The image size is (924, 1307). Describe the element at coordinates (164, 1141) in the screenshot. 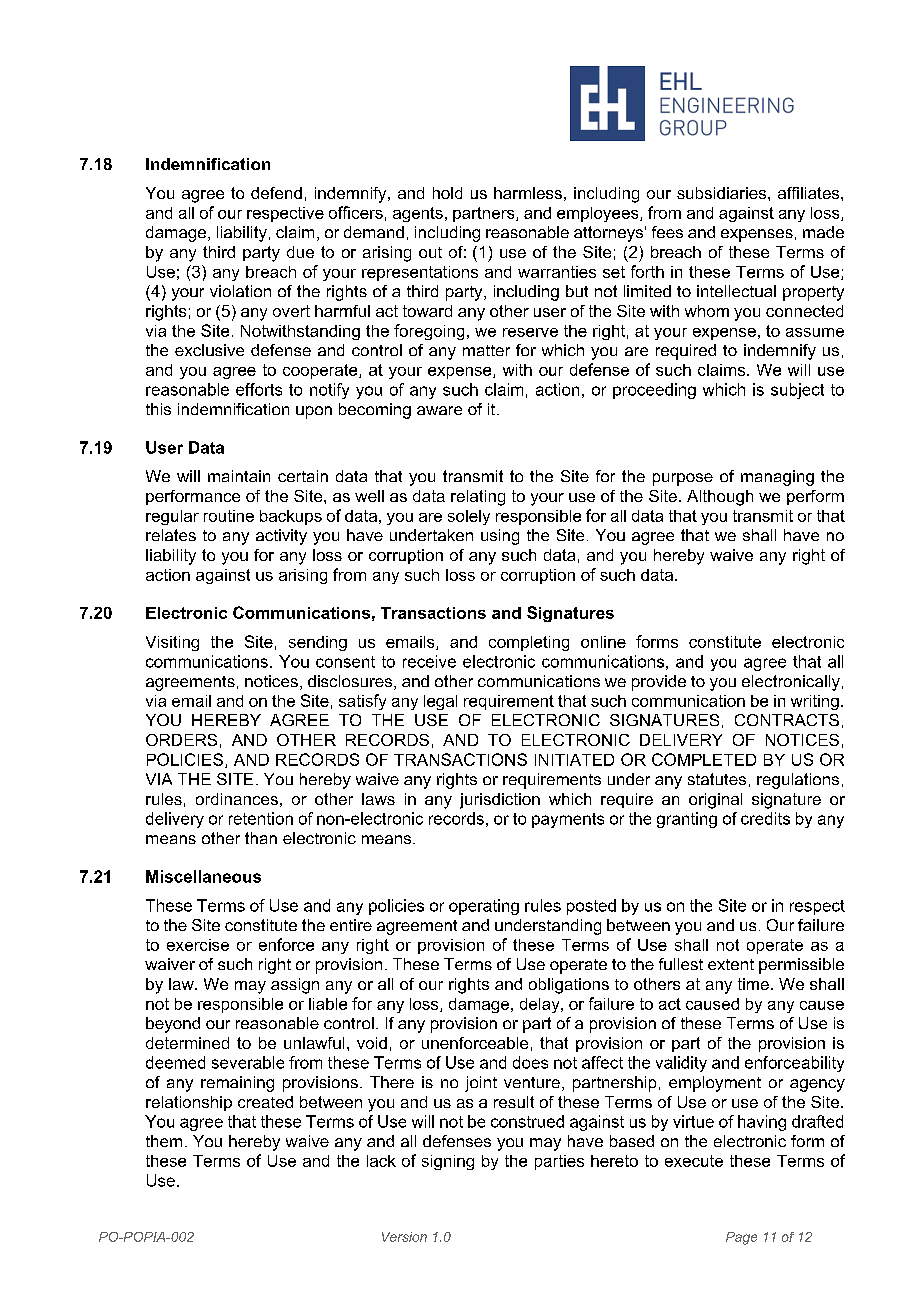

I see `them` at that location.
